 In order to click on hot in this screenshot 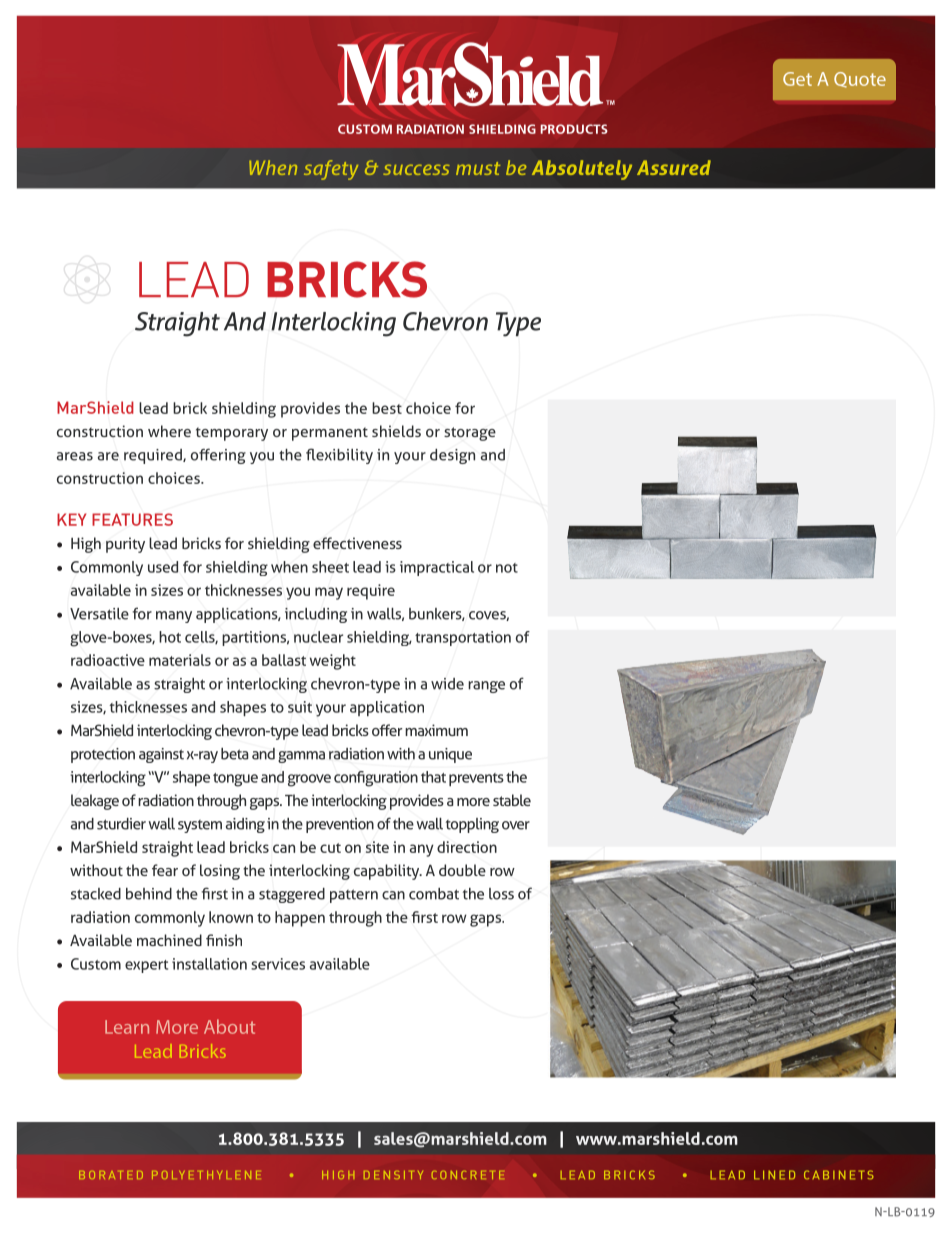, I will do `click(170, 637)`.
